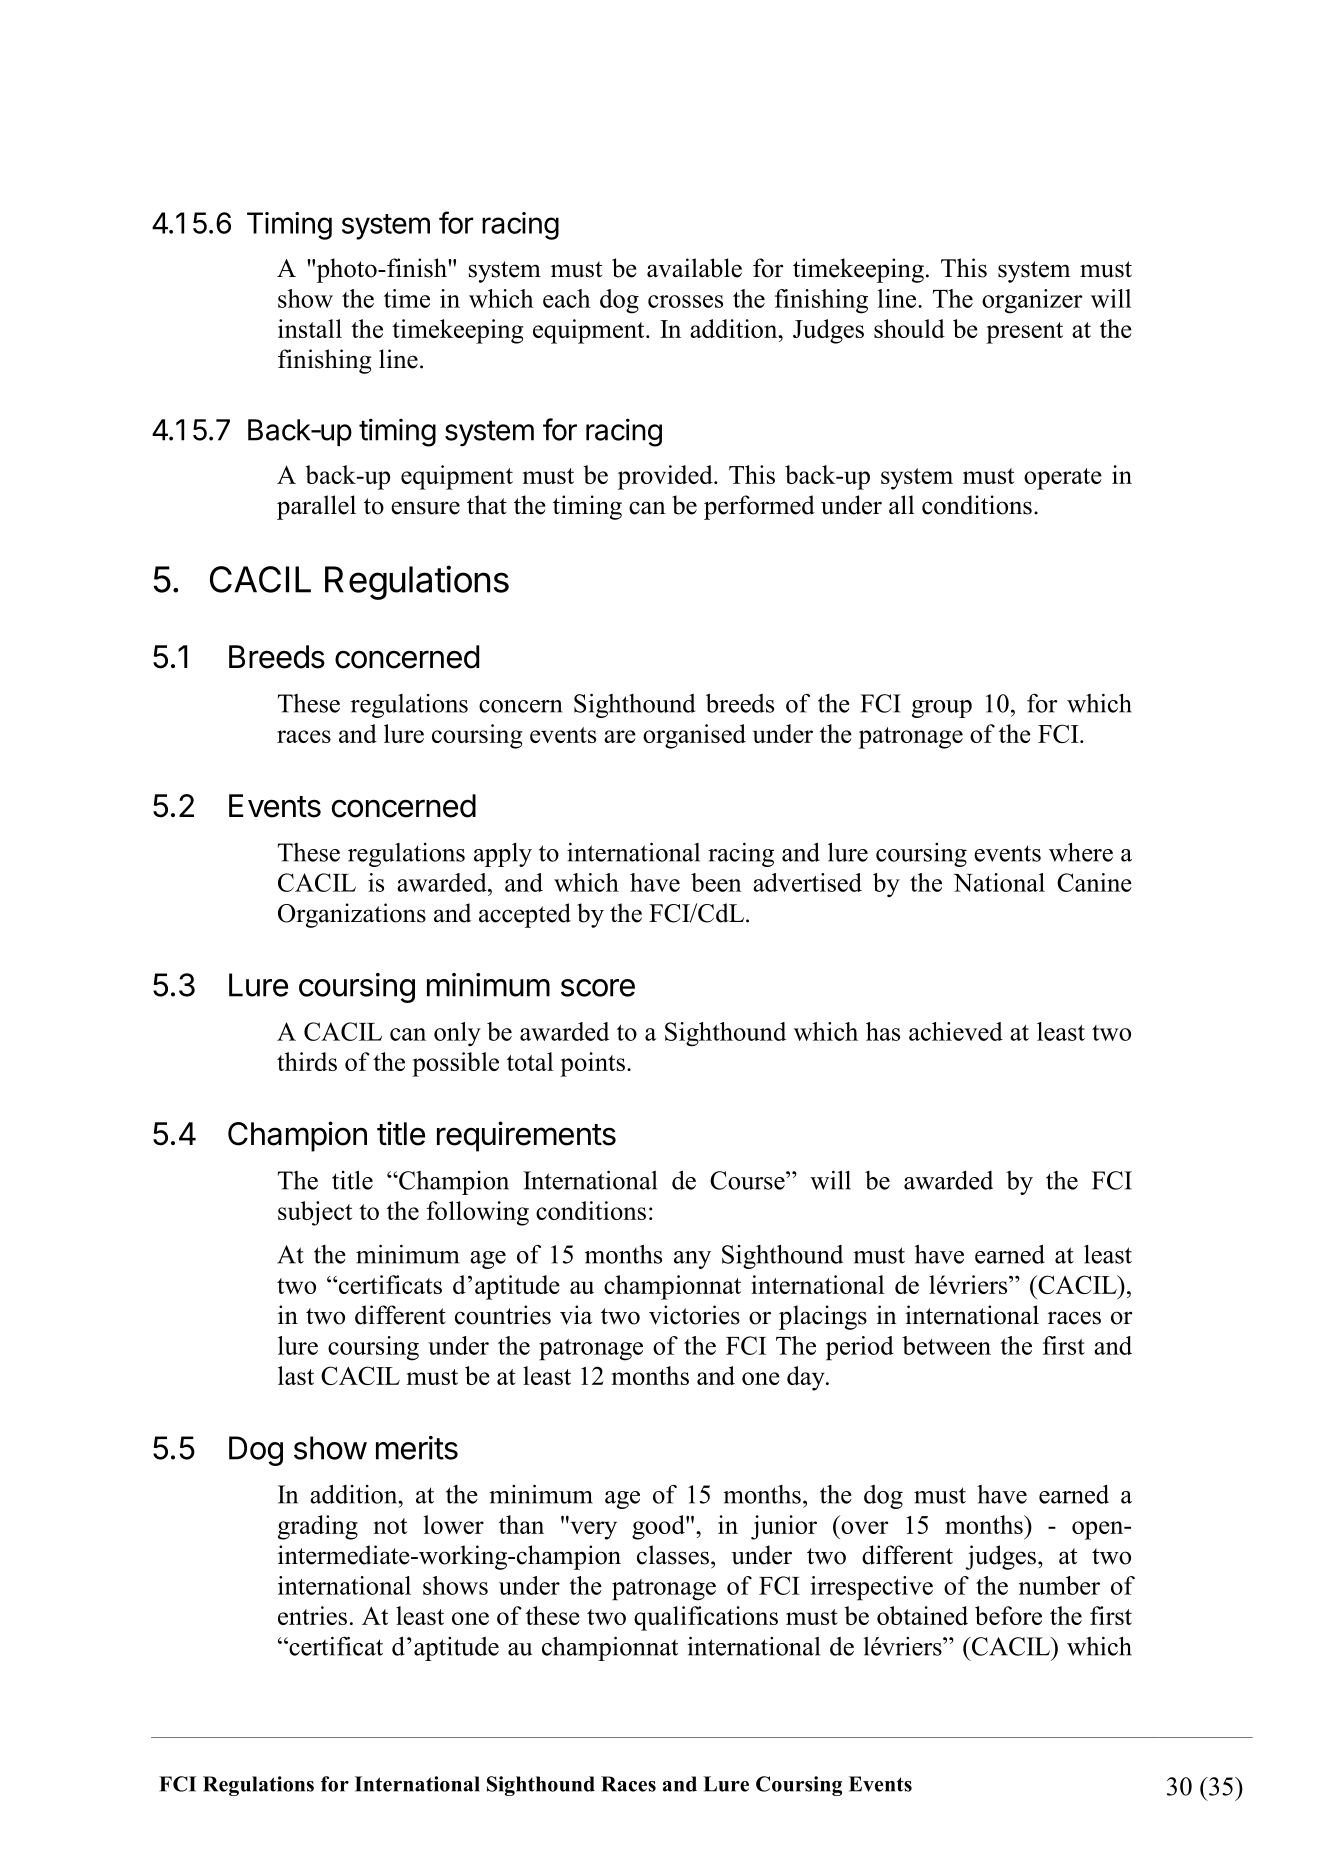 This page has width=1321, height=1869. Describe the element at coordinates (685, 301) in the page. I see `crosses` at that location.
